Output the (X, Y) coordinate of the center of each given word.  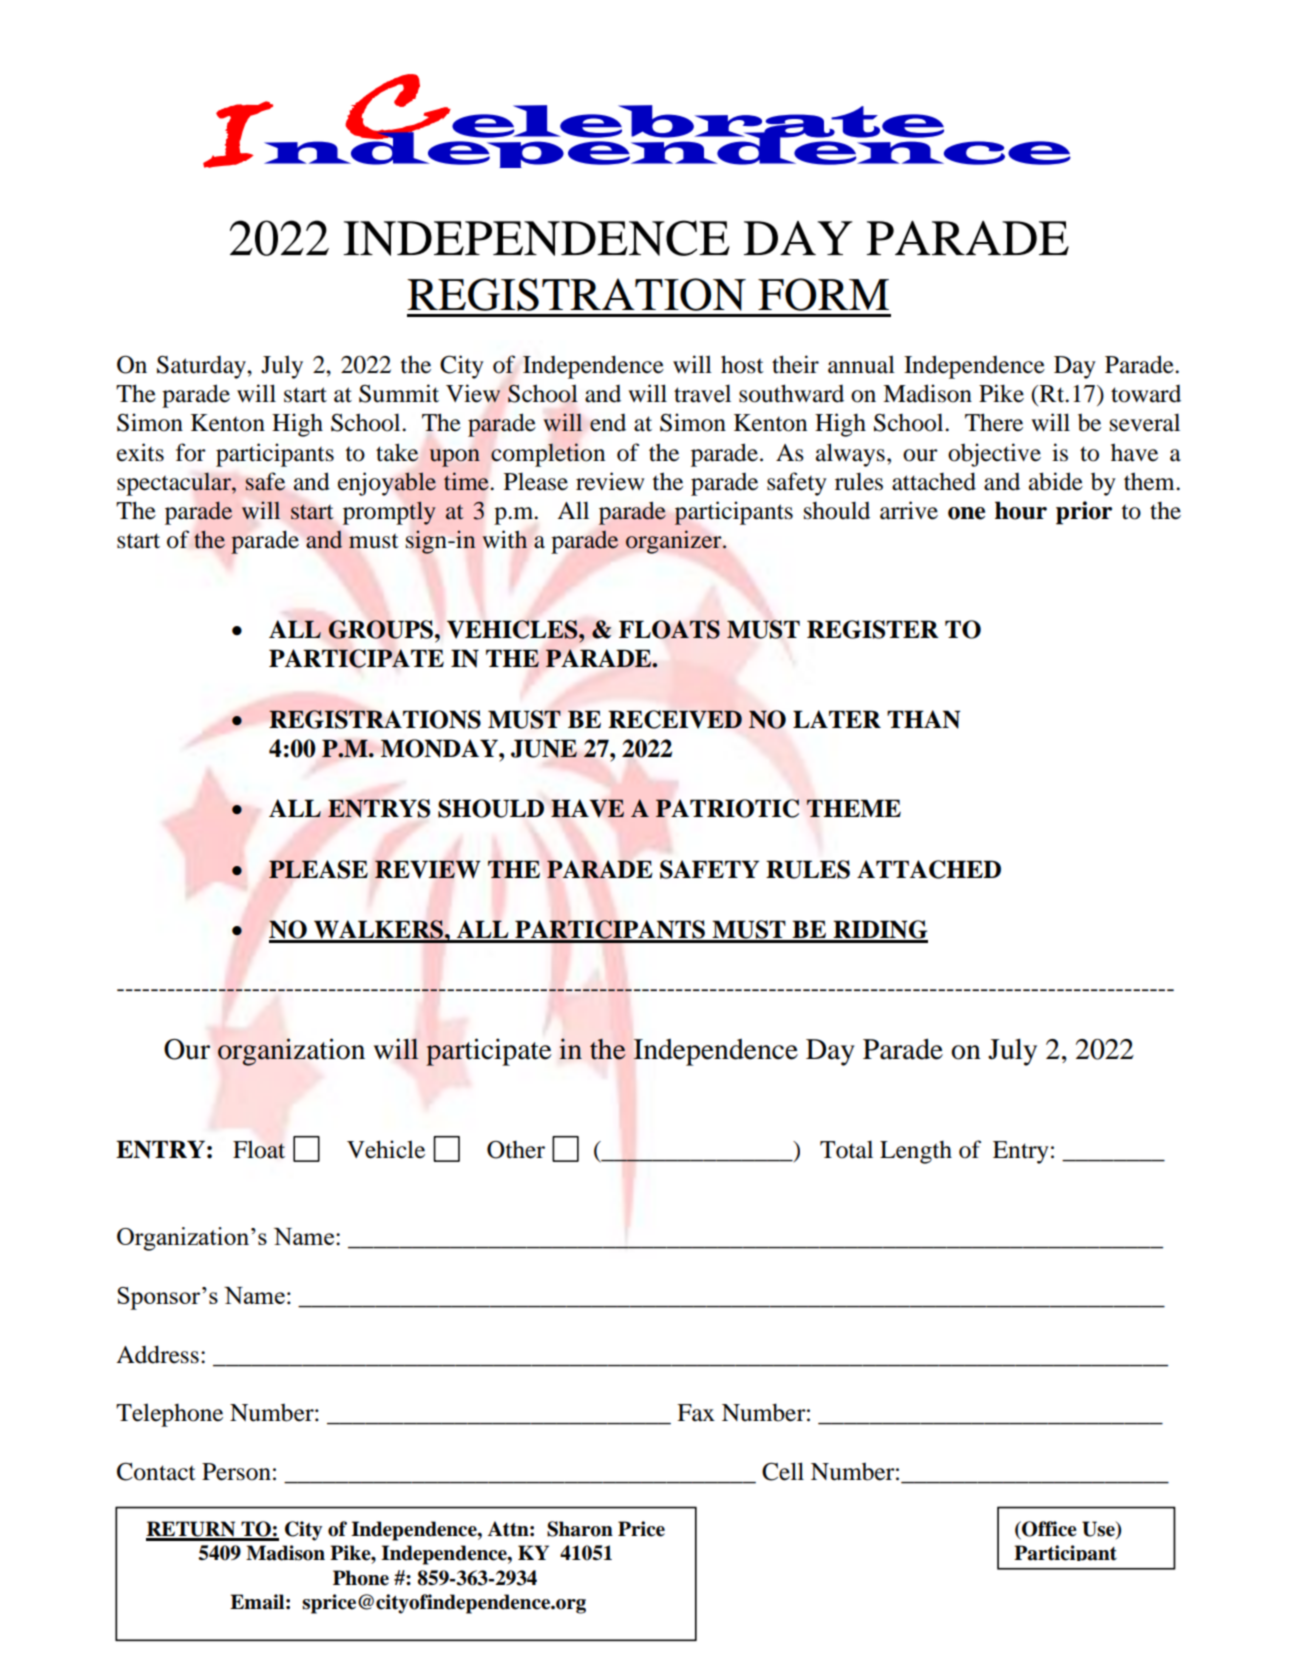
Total (846, 1149)
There (994, 422)
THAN (924, 719)
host (742, 364)
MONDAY (440, 748)
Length (916, 1152)
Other (516, 1150)
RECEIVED (675, 719)
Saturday (202, 367)
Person (236, 1472)
